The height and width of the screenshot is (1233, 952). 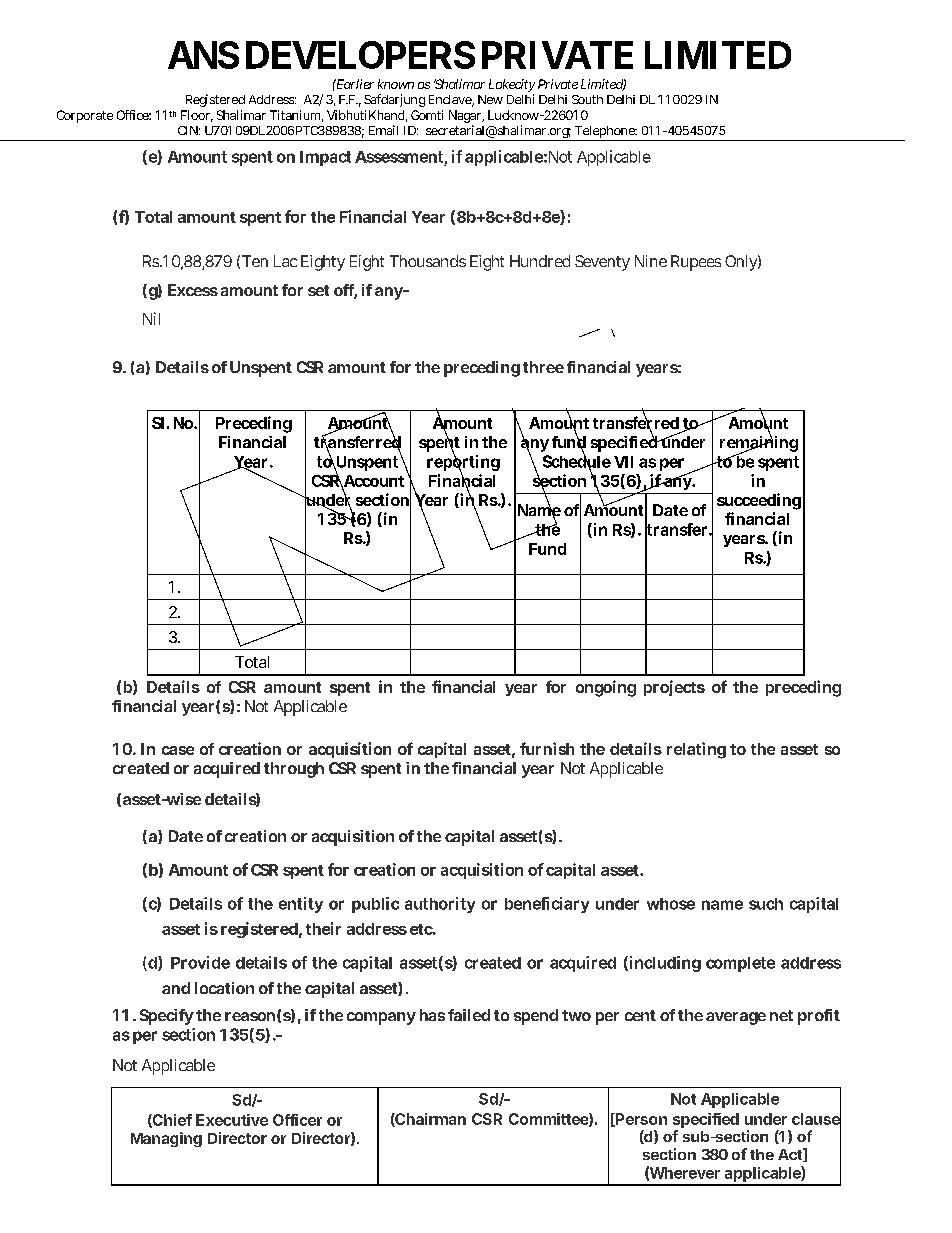 I want to click on Managing, so click(x=166, y=1139).
